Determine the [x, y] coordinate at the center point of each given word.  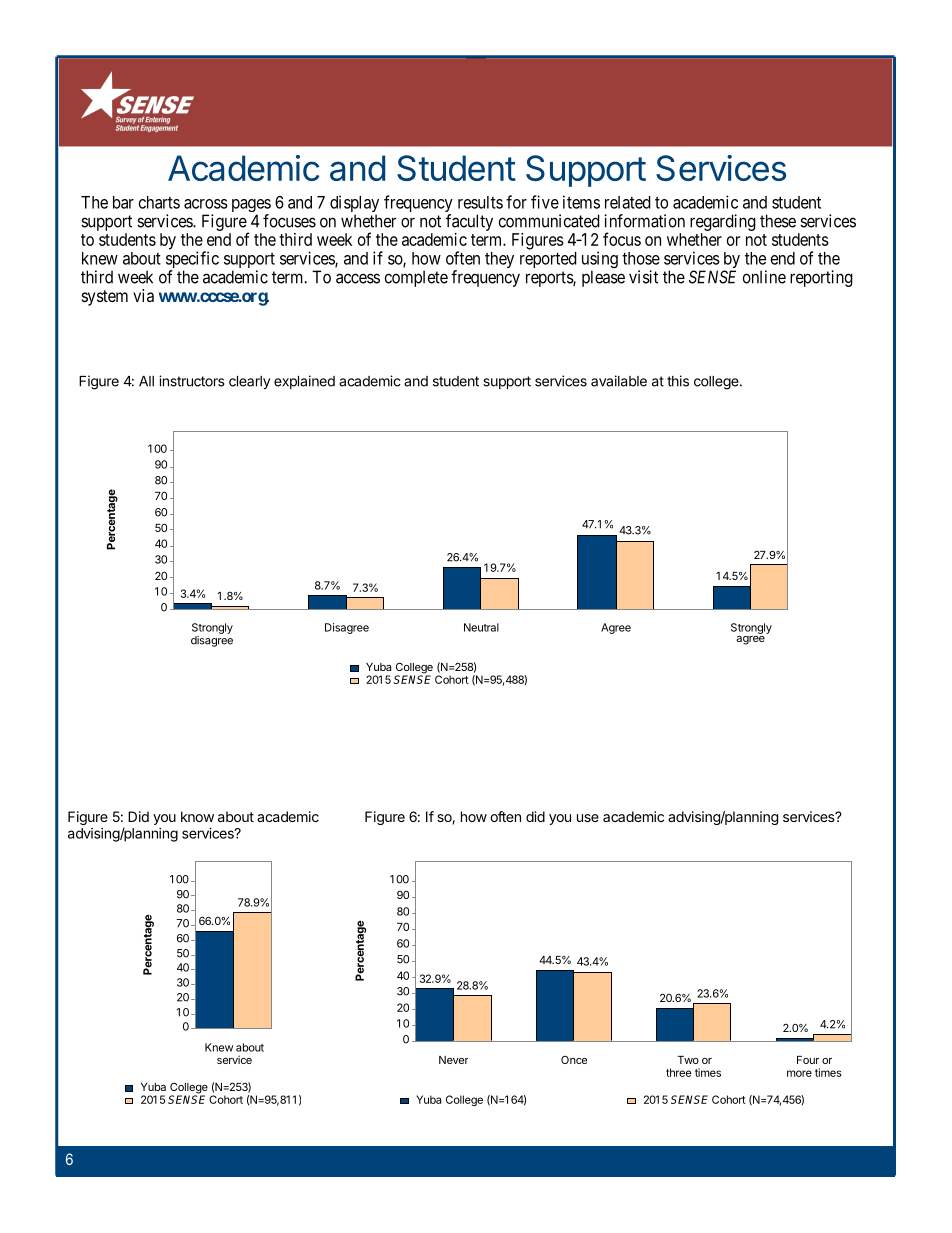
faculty [469, 222]
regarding [723, 222]
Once [574, 1060]
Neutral [481, 627]
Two [688, 1060]
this [678, 381]
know [197, 816]
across [206, 204]
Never [453, 1060]
